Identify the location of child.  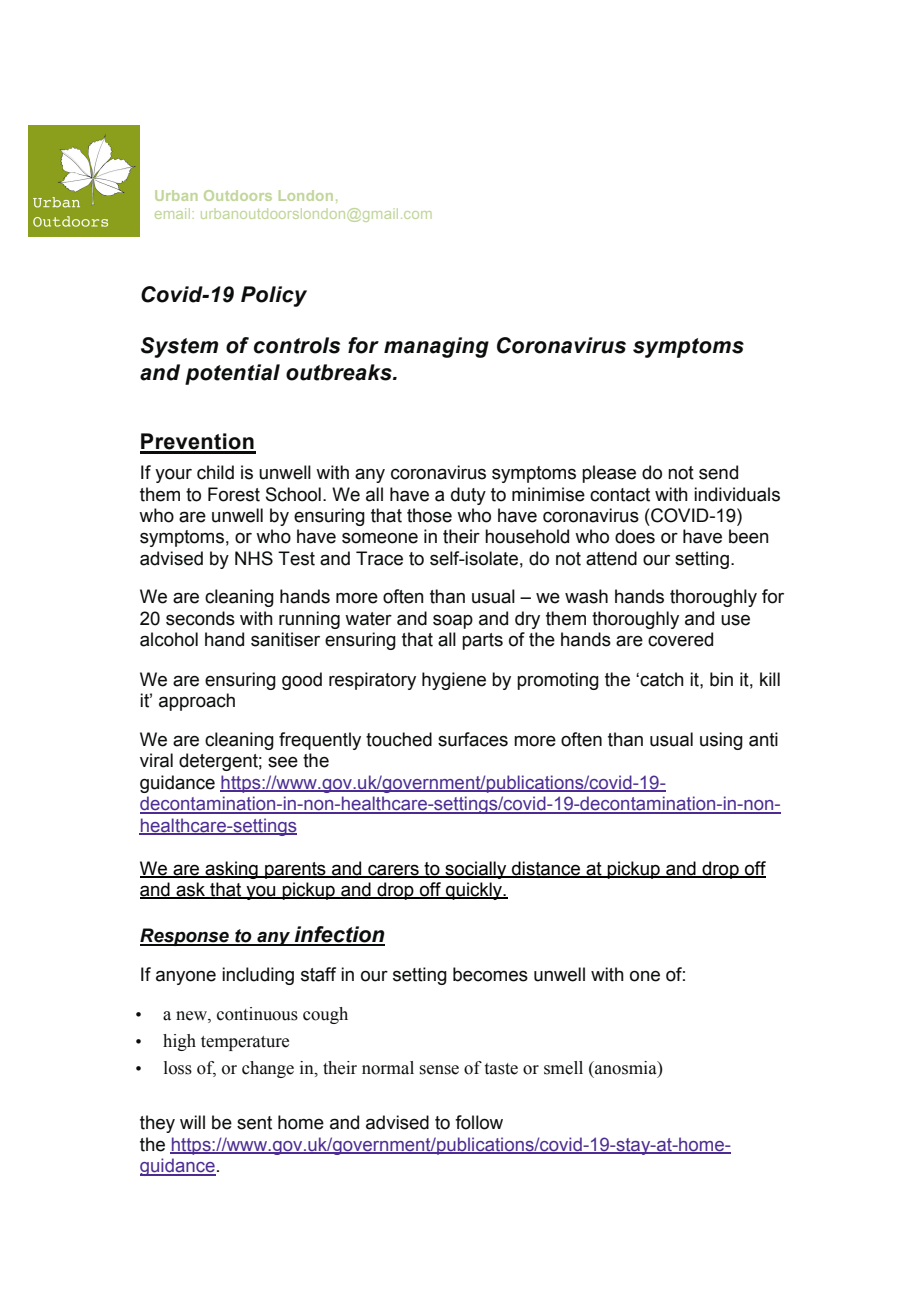
(215, 472).
